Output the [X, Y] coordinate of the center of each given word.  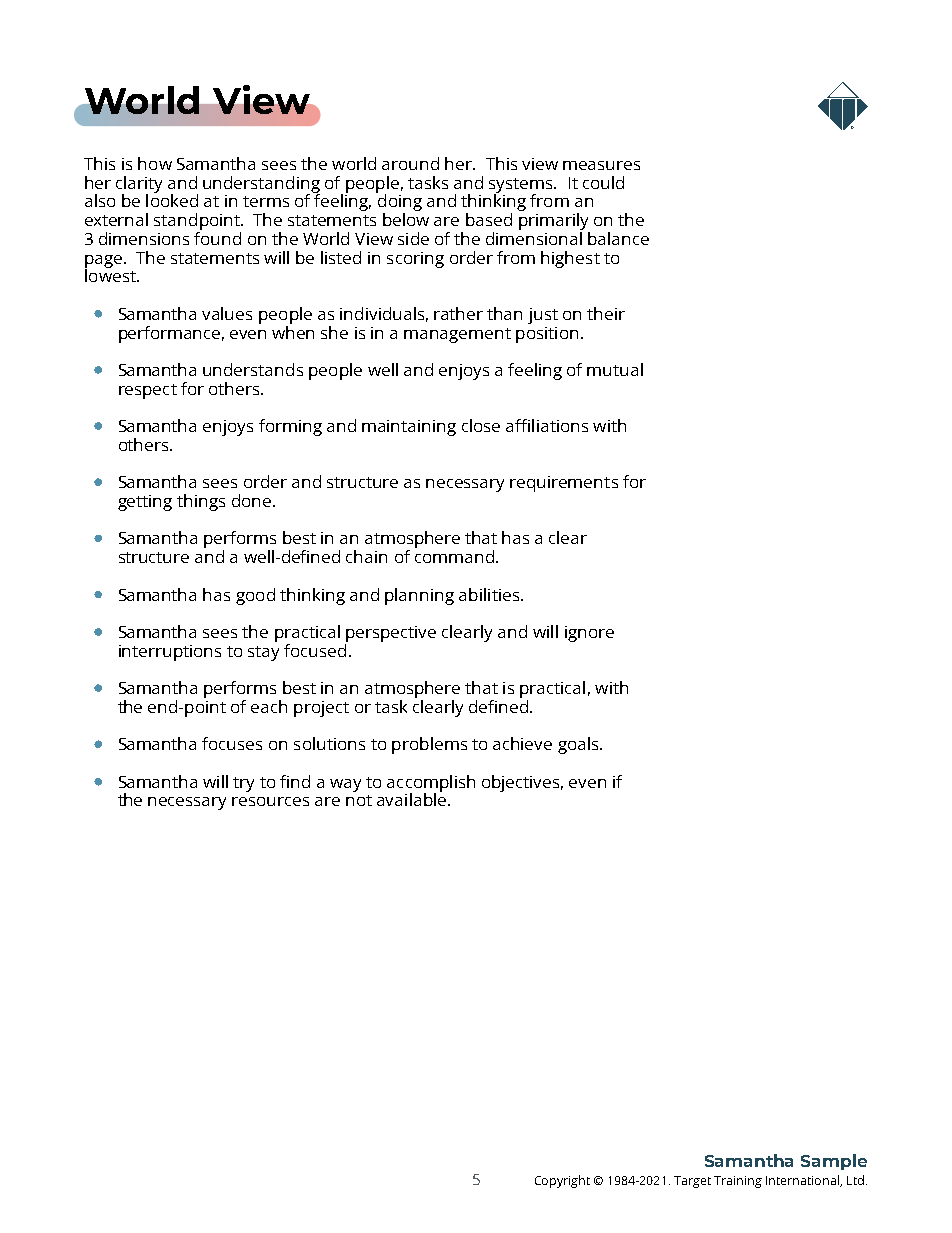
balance [618, 238]
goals [579, 745]
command [454, 555]
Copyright [562, 1181]
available [411, 798]
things [201, 502]
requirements [564, 484]
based [489, 219]
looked [172, 199]
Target [692, 1182]
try [243, 784]
